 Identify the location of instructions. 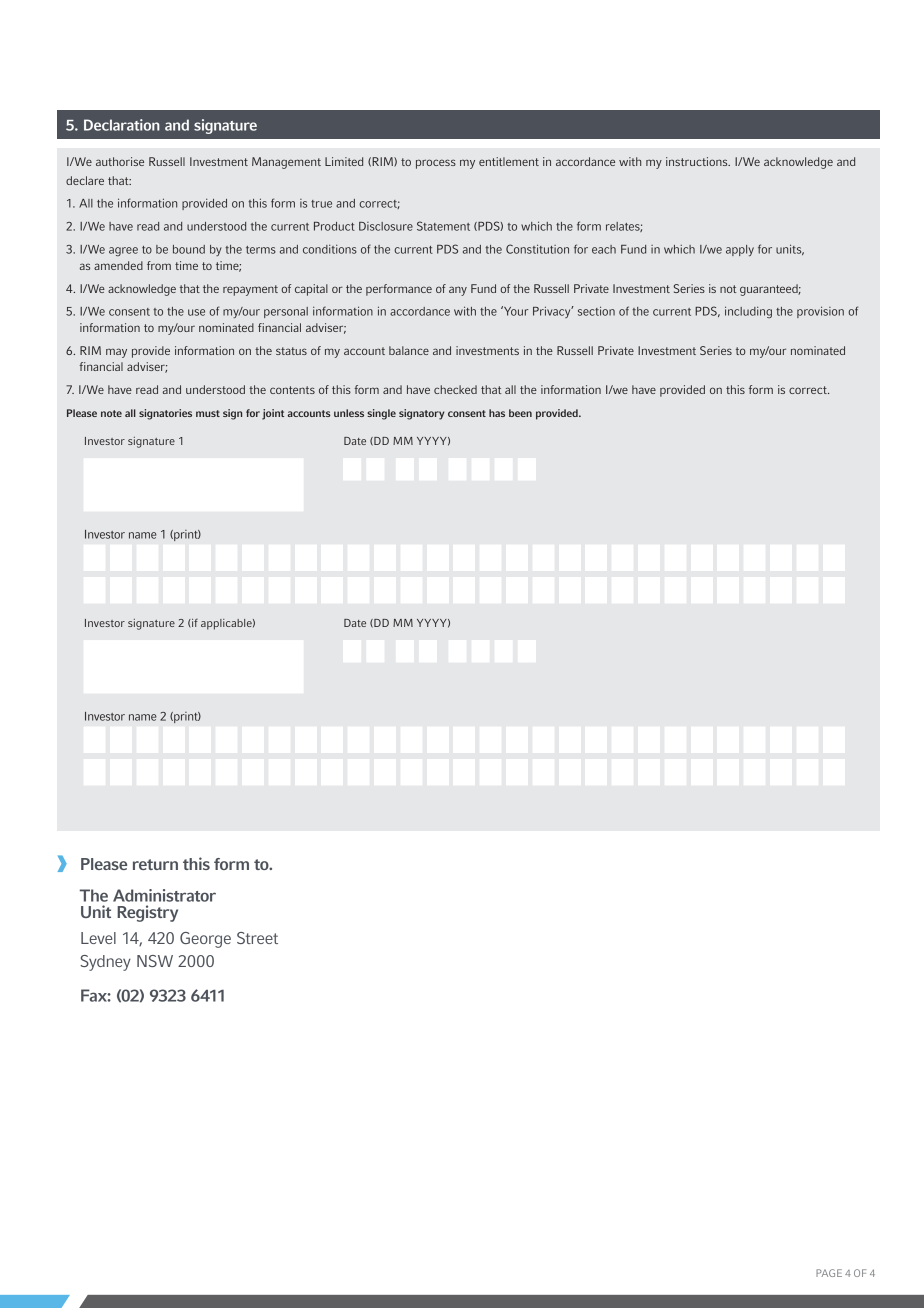
(698, 161).
